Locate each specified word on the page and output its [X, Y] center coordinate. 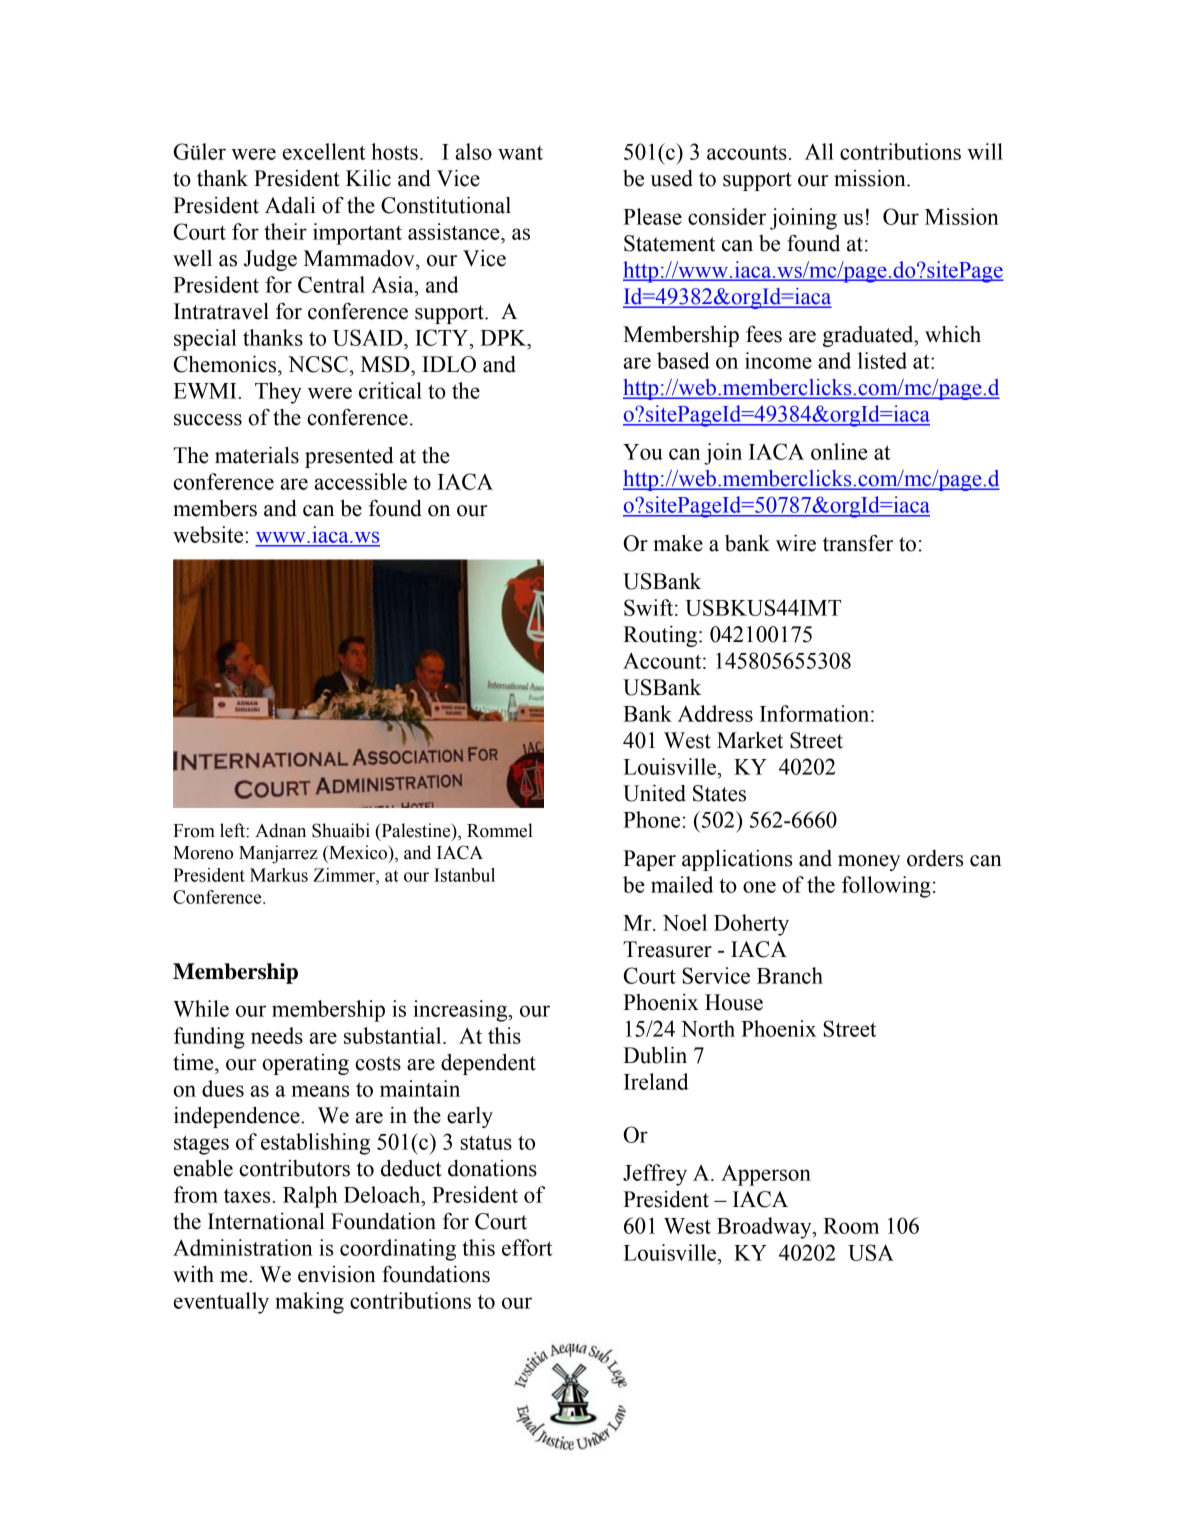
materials [257, 455]
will [985, 151]
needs [277, 1035]
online [839, 451]
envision [337, 1274]
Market [750, 740]
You [643, 452]
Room [851, 1226]
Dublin [655, 1055]
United [654, 793]
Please [652, 216]
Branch [790, 975]
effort [527, 1247]
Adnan [280, 830]
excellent [324, 151]
